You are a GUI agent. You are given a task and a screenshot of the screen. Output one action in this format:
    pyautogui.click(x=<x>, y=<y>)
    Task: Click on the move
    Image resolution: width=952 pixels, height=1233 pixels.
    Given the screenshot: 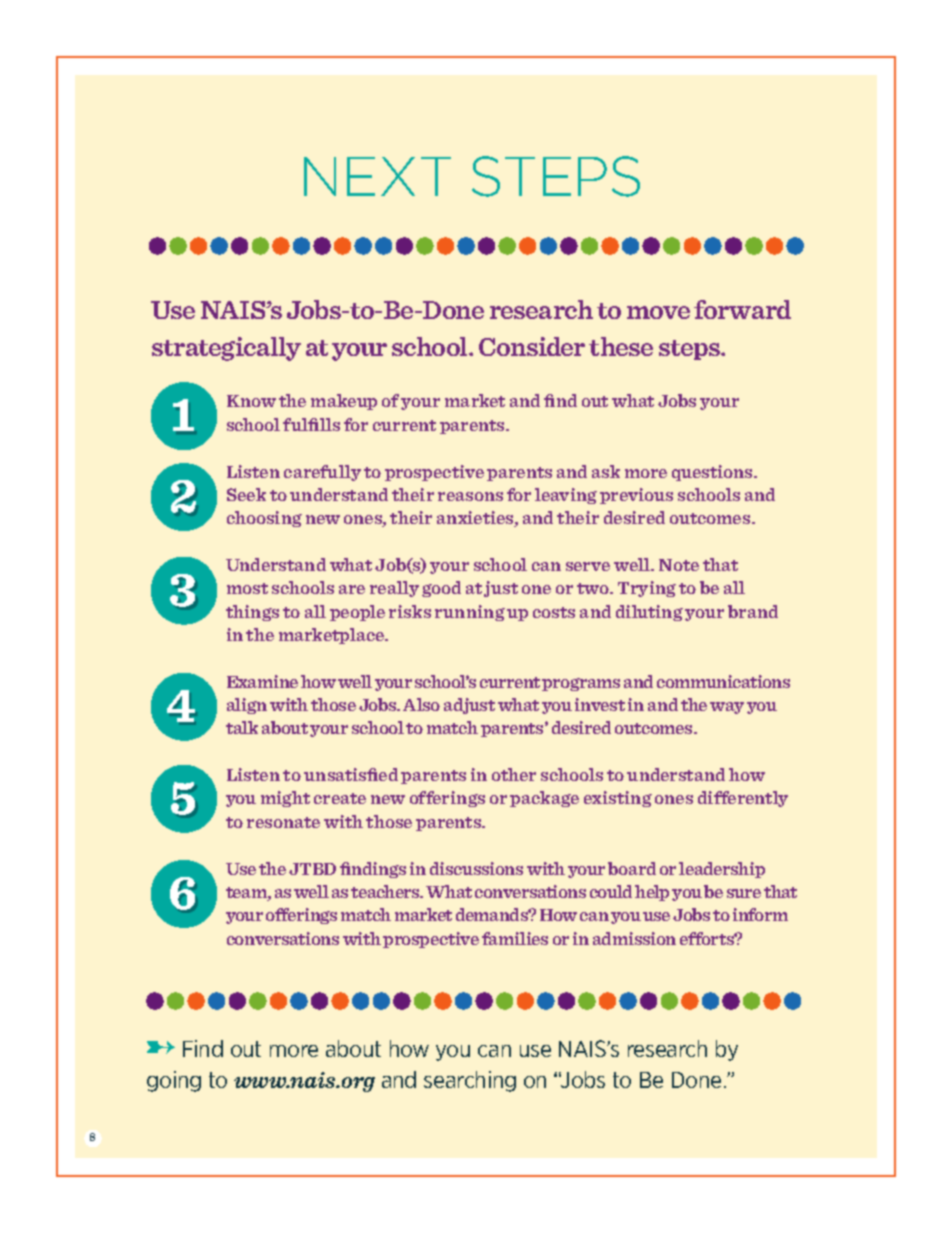 What is the action you would take?
    pyautogui.click(x=658, y=312)
